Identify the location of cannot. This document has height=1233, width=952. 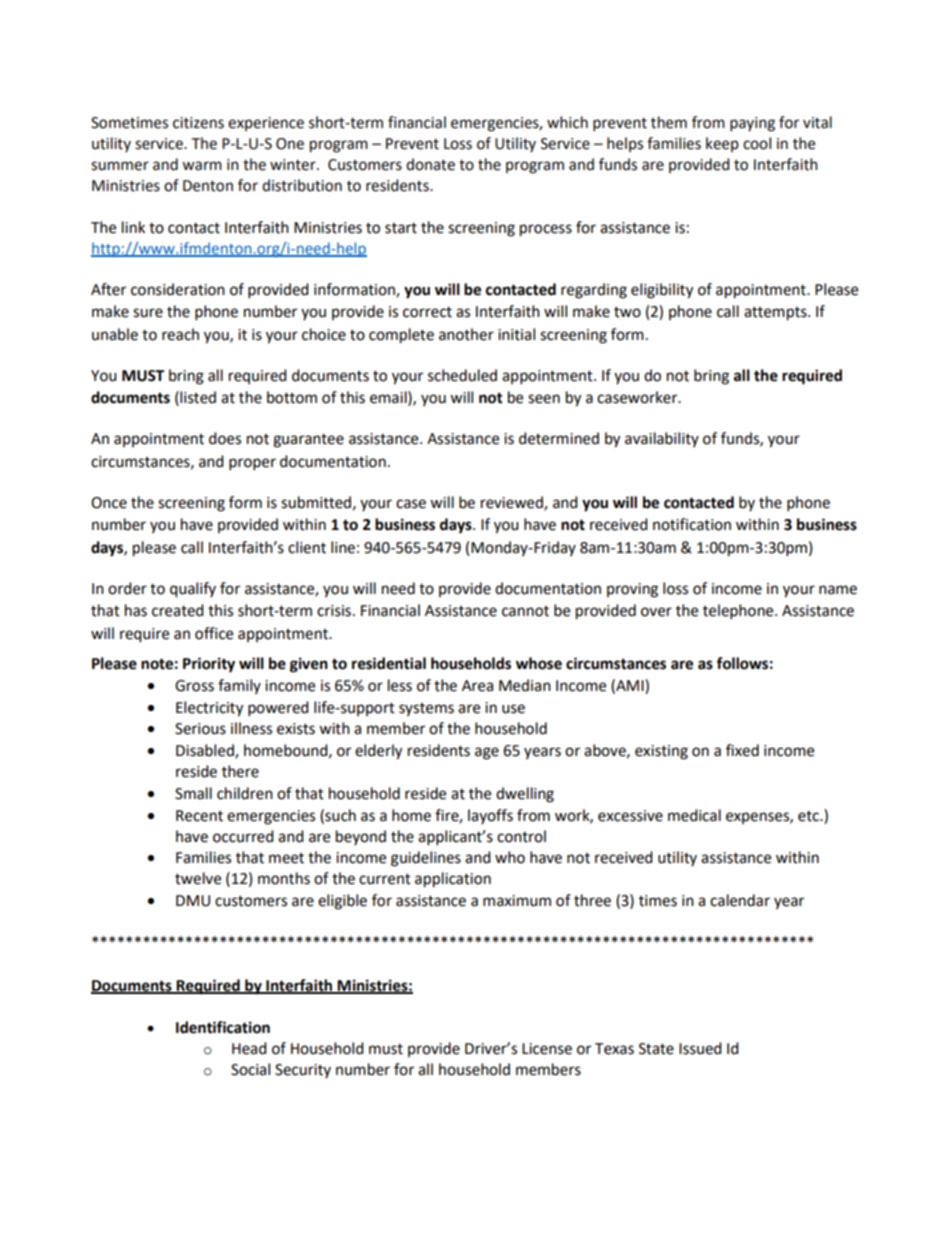
(525, 611).
